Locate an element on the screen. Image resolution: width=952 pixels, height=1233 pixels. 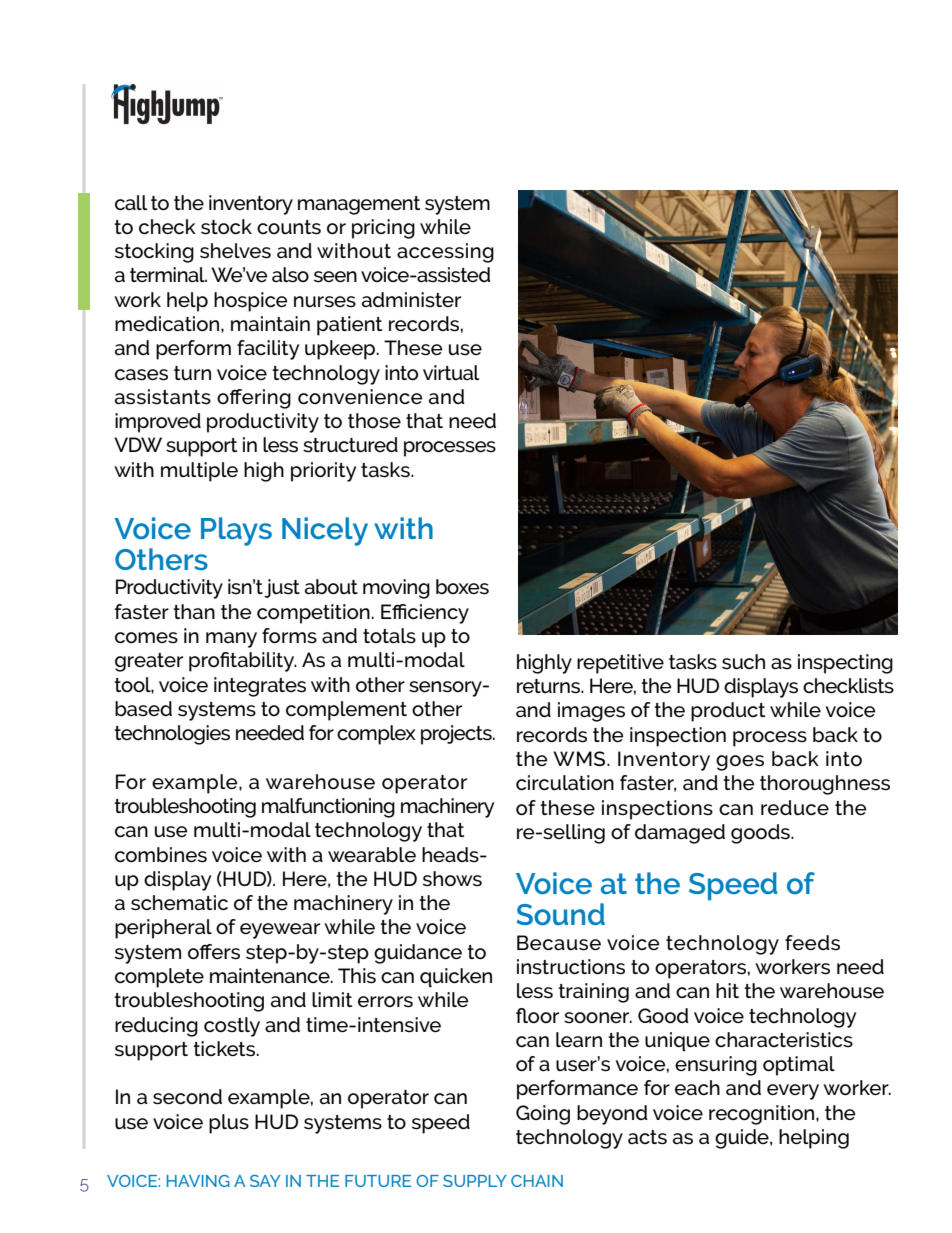
shelves is located at coordinates (235, 251).
